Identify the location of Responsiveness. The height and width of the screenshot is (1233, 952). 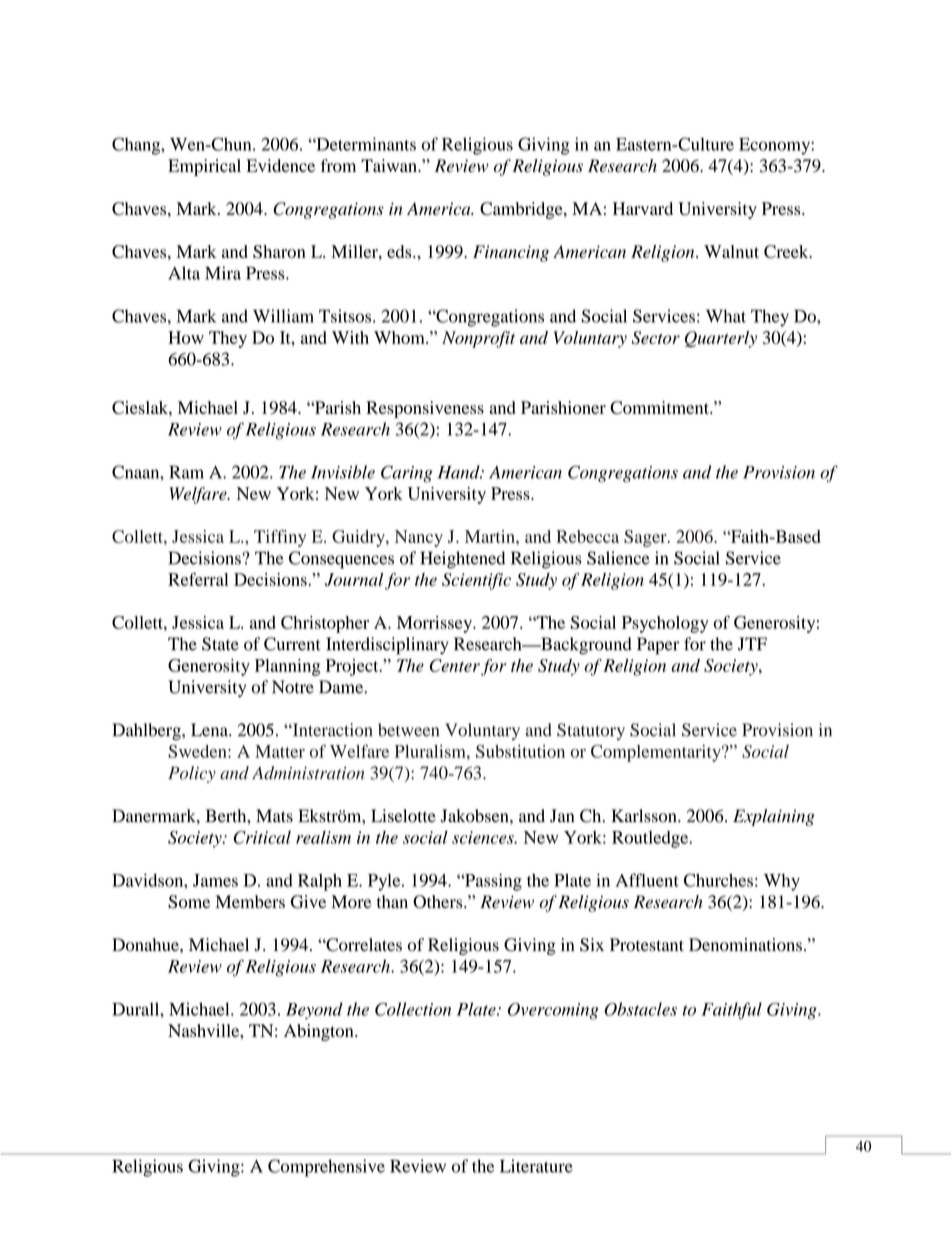
(425, 409).
